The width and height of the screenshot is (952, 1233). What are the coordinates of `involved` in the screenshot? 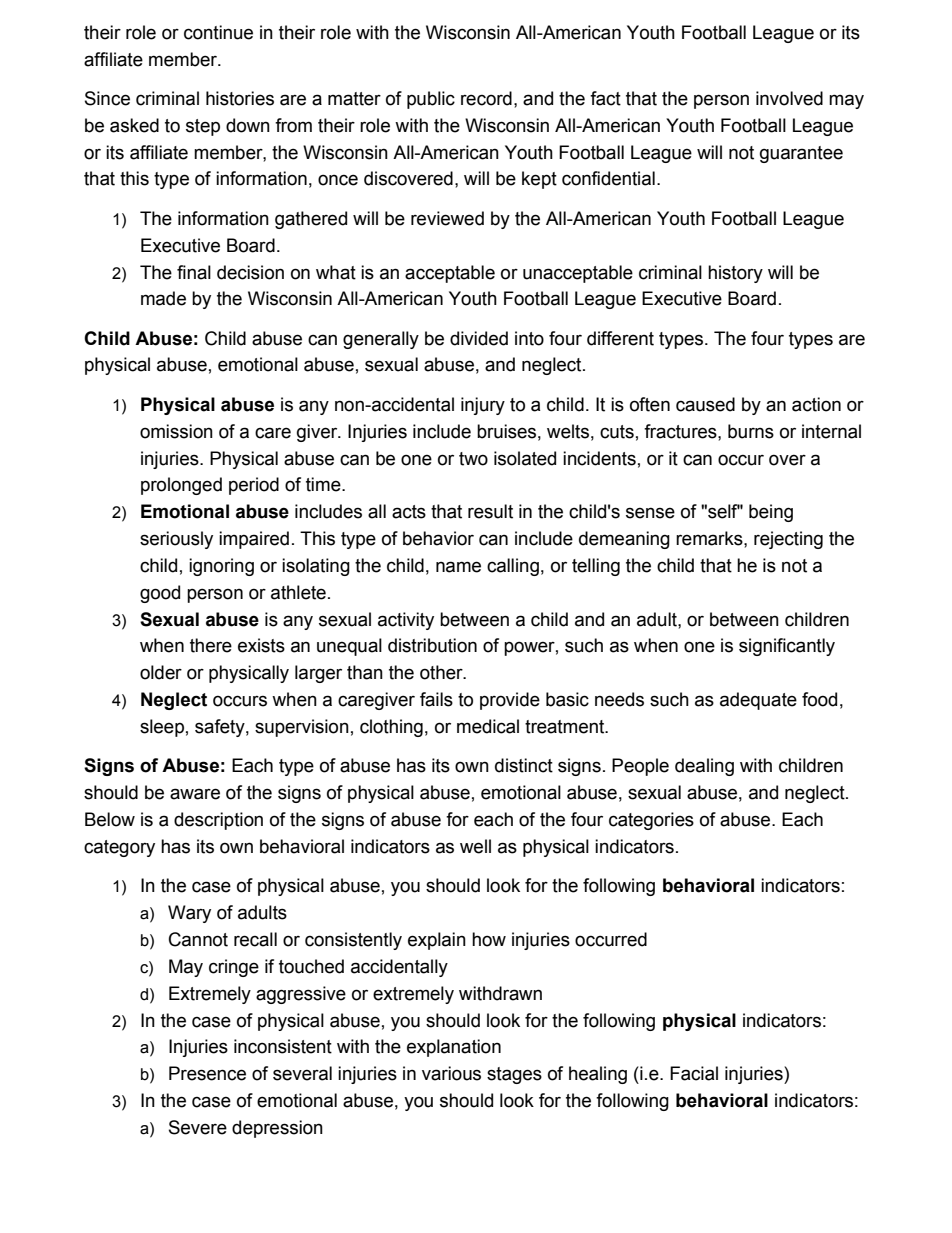 It's located at (789, 98).
